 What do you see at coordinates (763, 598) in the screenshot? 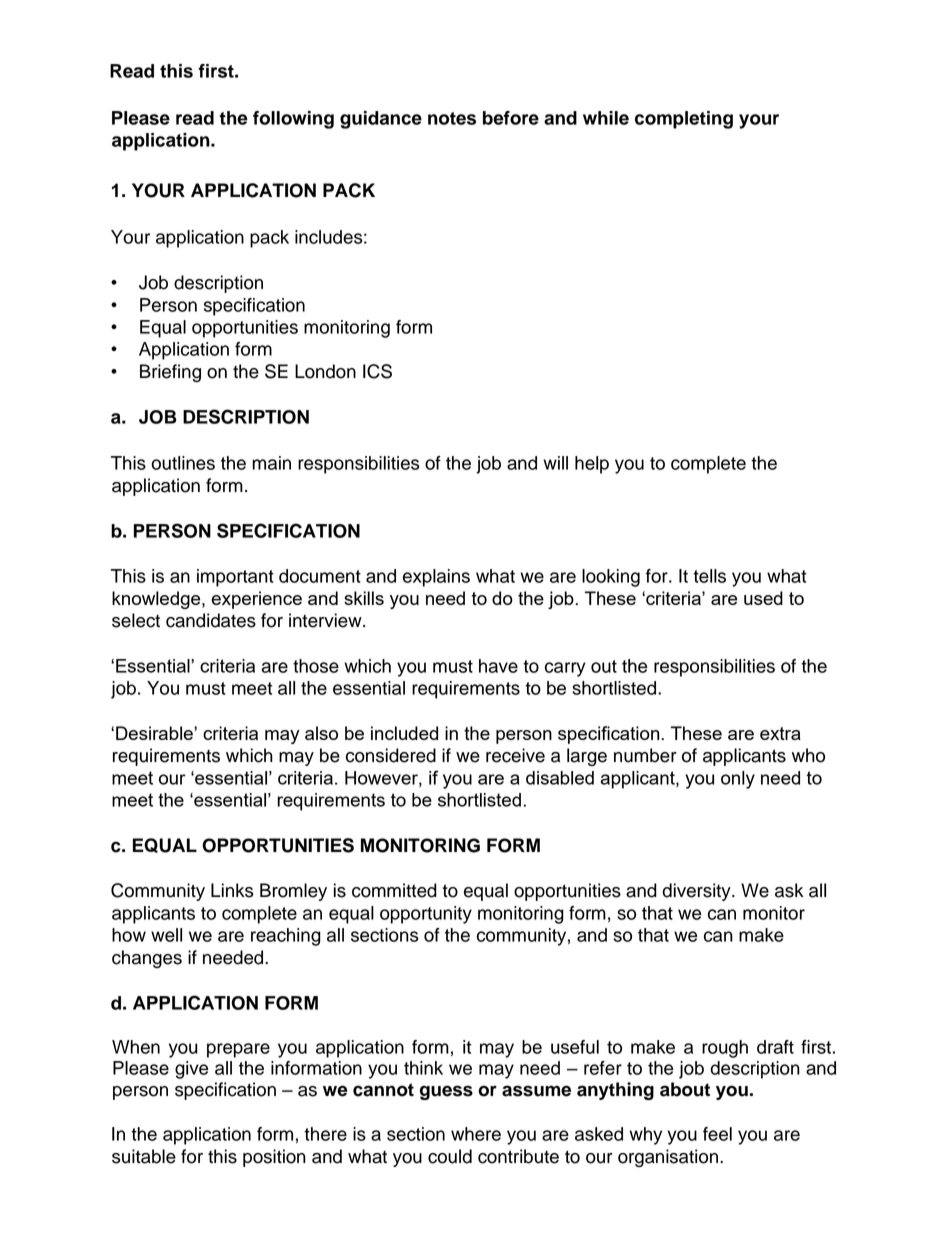
I see `used` at bounding box center [763, 598].
